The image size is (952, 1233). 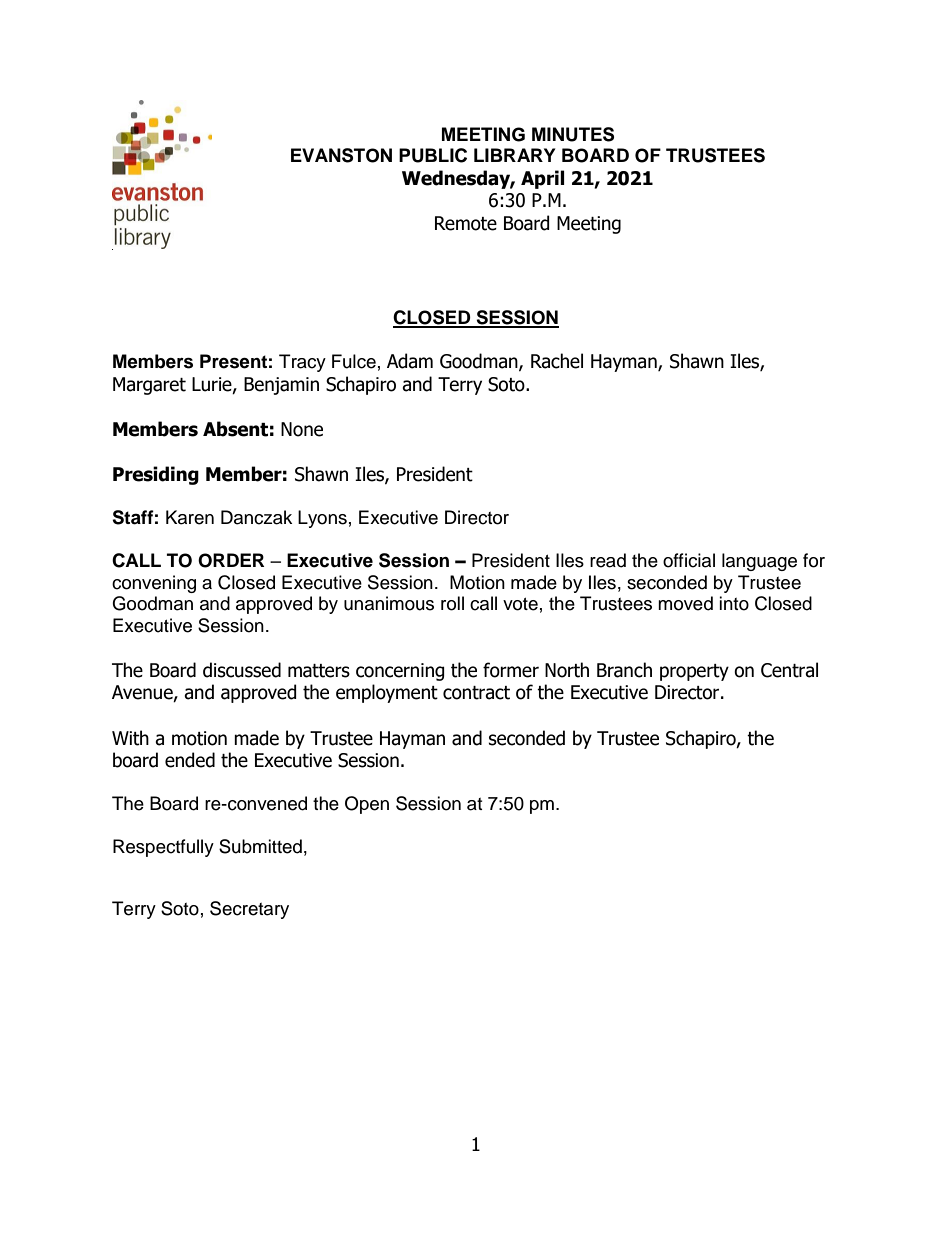 What do you see at coordinates (689, 560) in the image?
I see `official` at bounding box center [689, 560].
